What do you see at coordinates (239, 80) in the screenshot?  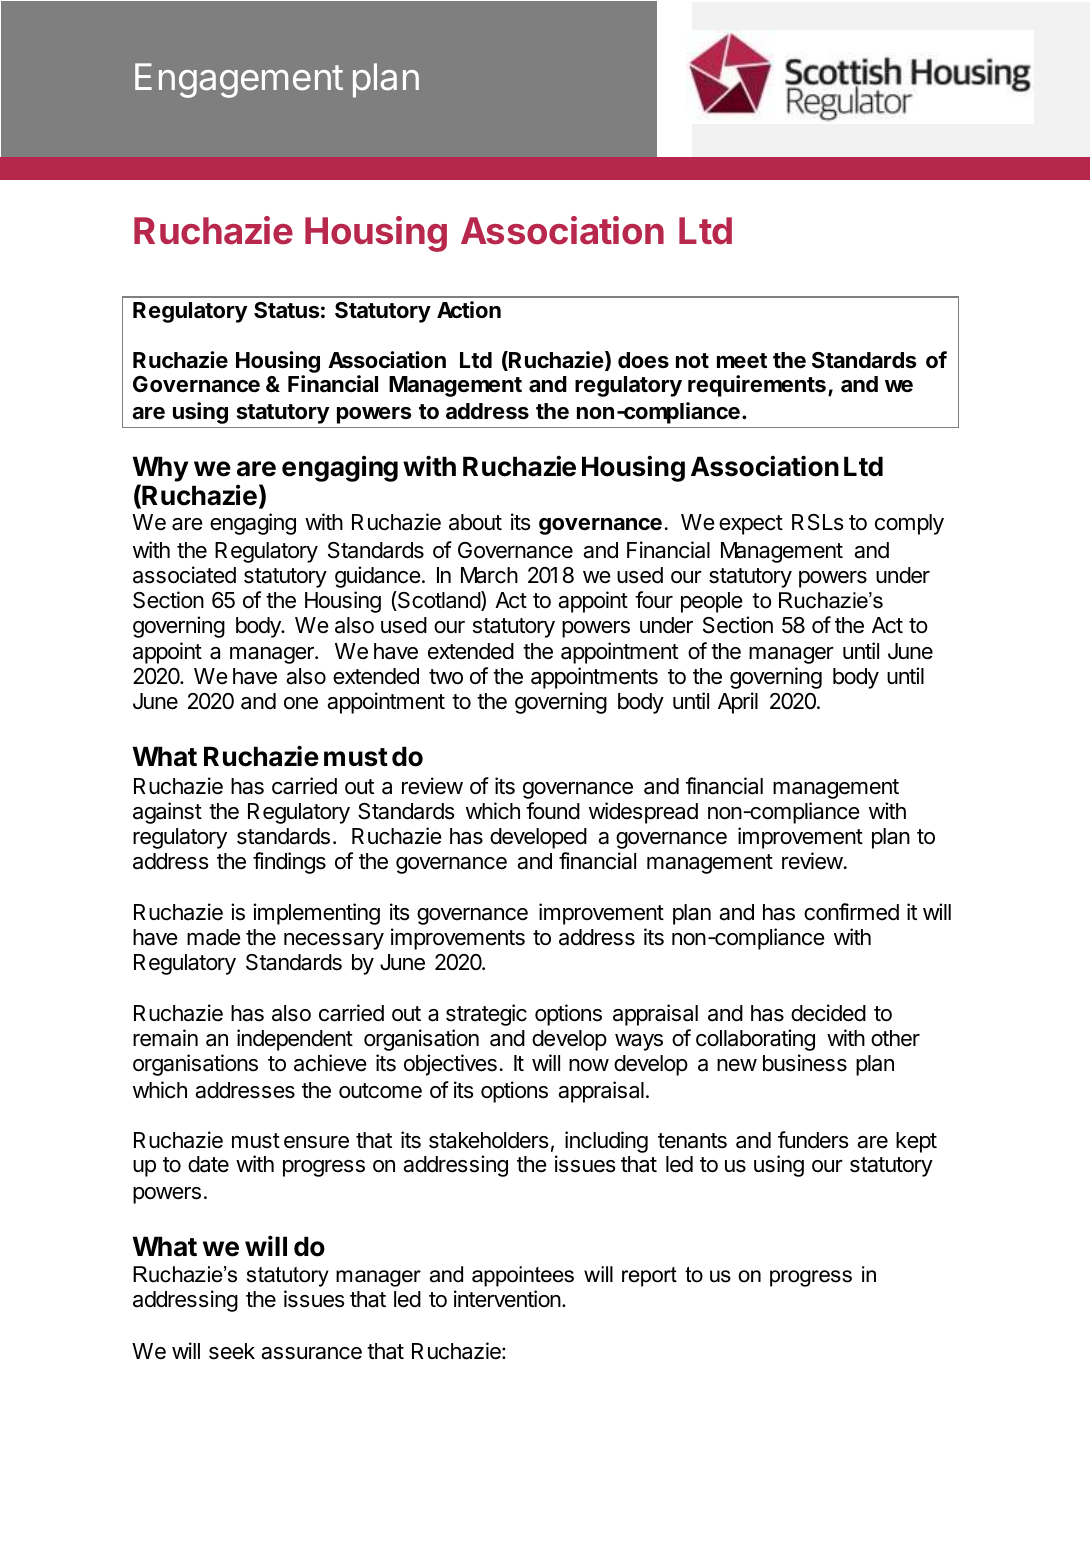 I see `Engagement` at bounding box center [239, 80].
